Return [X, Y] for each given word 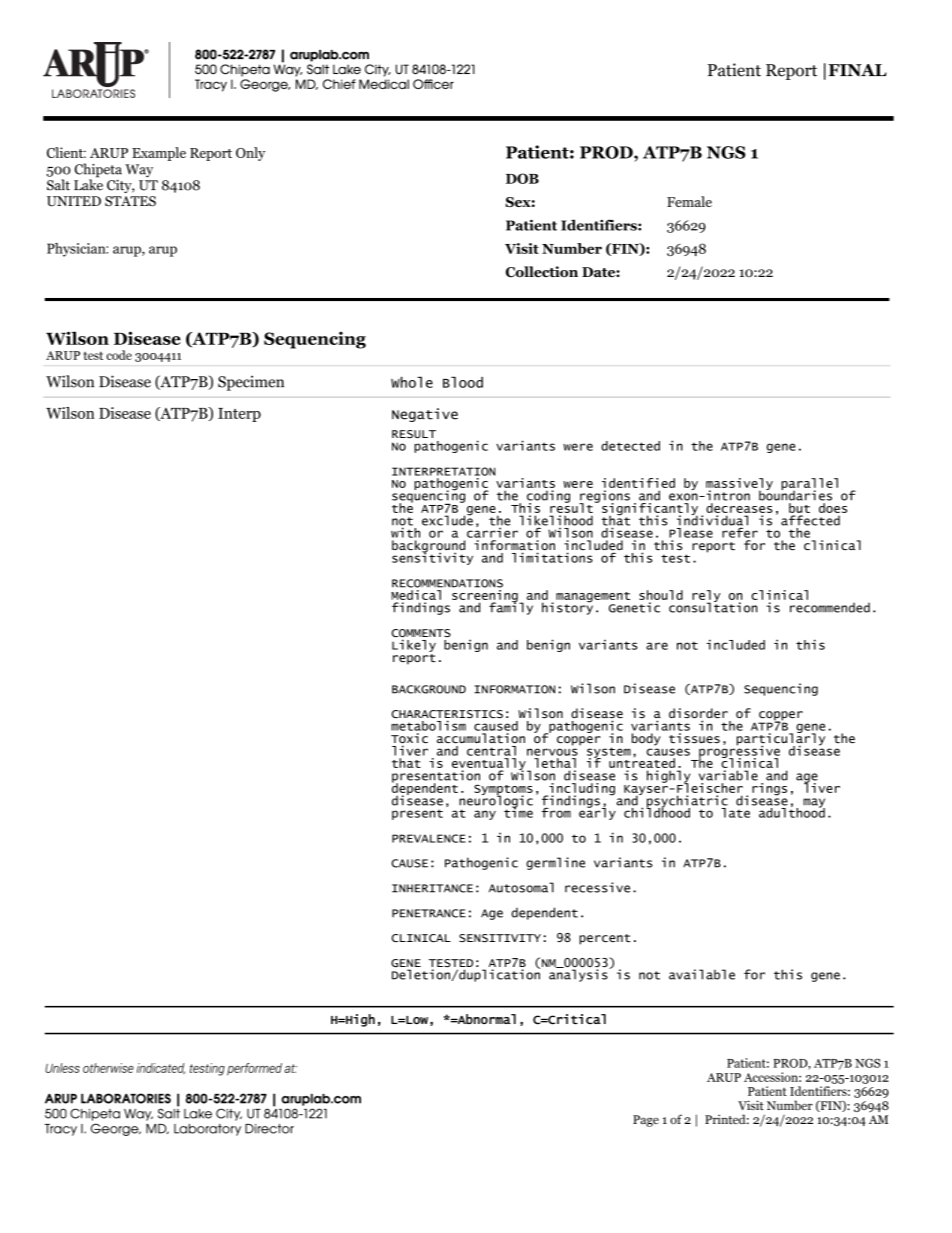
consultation [713, 606]
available [702, 974]
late [735, 813]
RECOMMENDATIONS [447, 583]
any [485, 815]
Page [646, 1121]
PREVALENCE [429, 838]
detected [630, 446]
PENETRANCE [429, 913]
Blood [463, 382]
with [405, 532]
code [119, 355]
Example [159, 154]
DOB [522, 178]
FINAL [857, 70]
